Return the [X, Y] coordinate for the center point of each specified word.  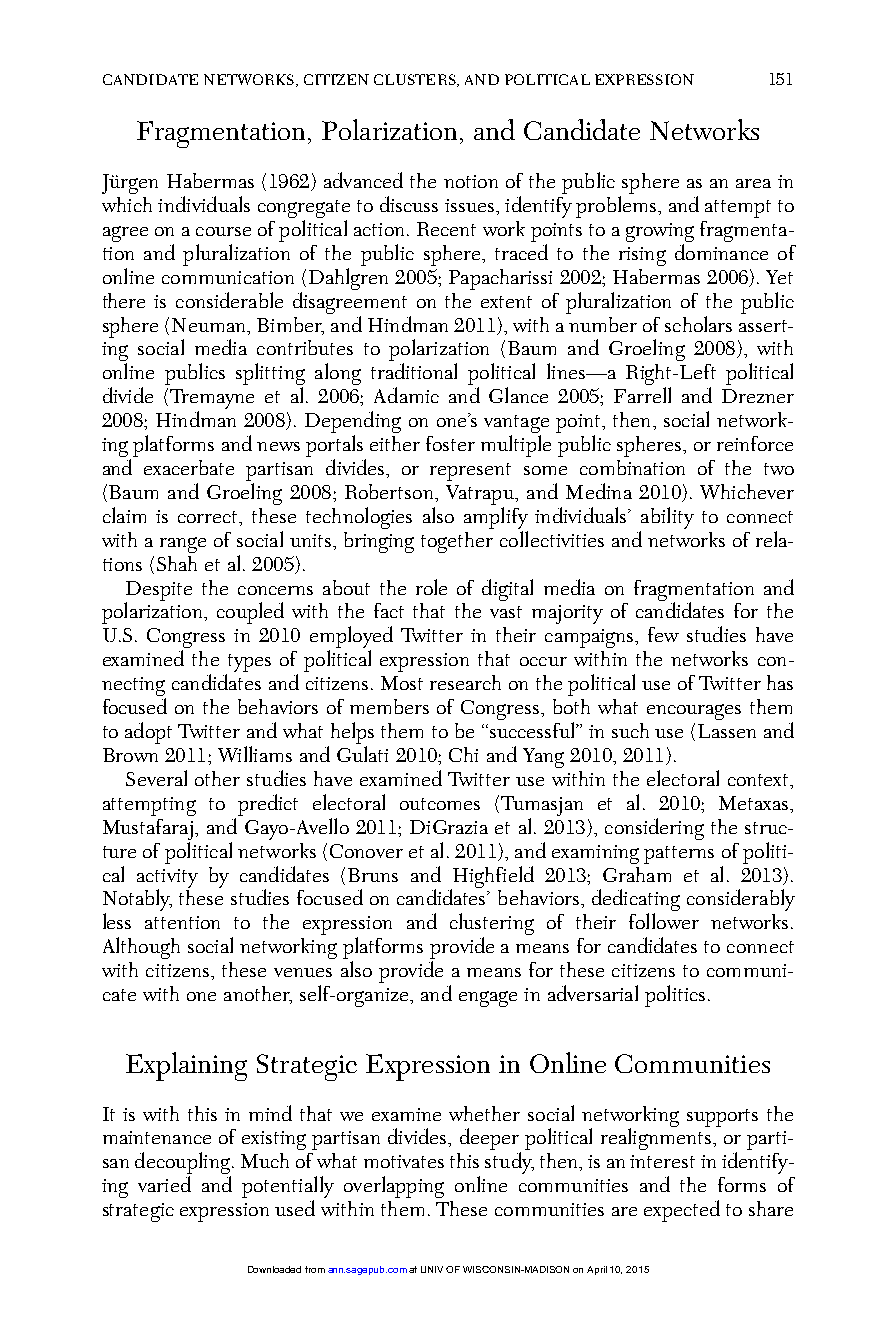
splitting [270, 375]
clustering [492, 925]
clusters [416, 80]
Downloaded [274, 1269]
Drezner [758, 396]
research [465, 682]
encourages [694, 712]
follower [664, 921]
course [223, 231]
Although [141, 948]
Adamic [406, 395]
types [248, 664]
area [753, 183]
